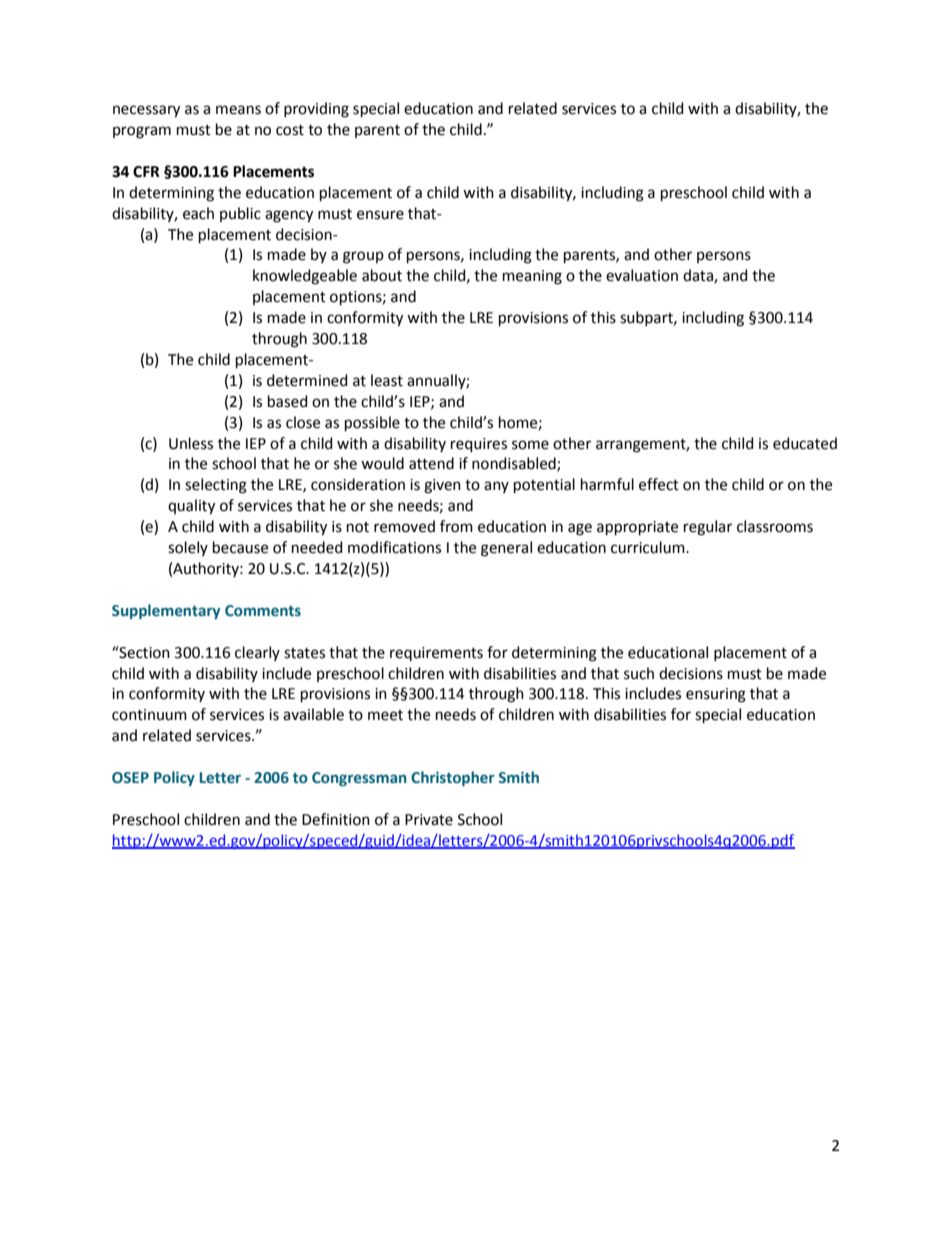 This screenshot has height=1233, width=952. I want to click on based, so click(288, 401).
